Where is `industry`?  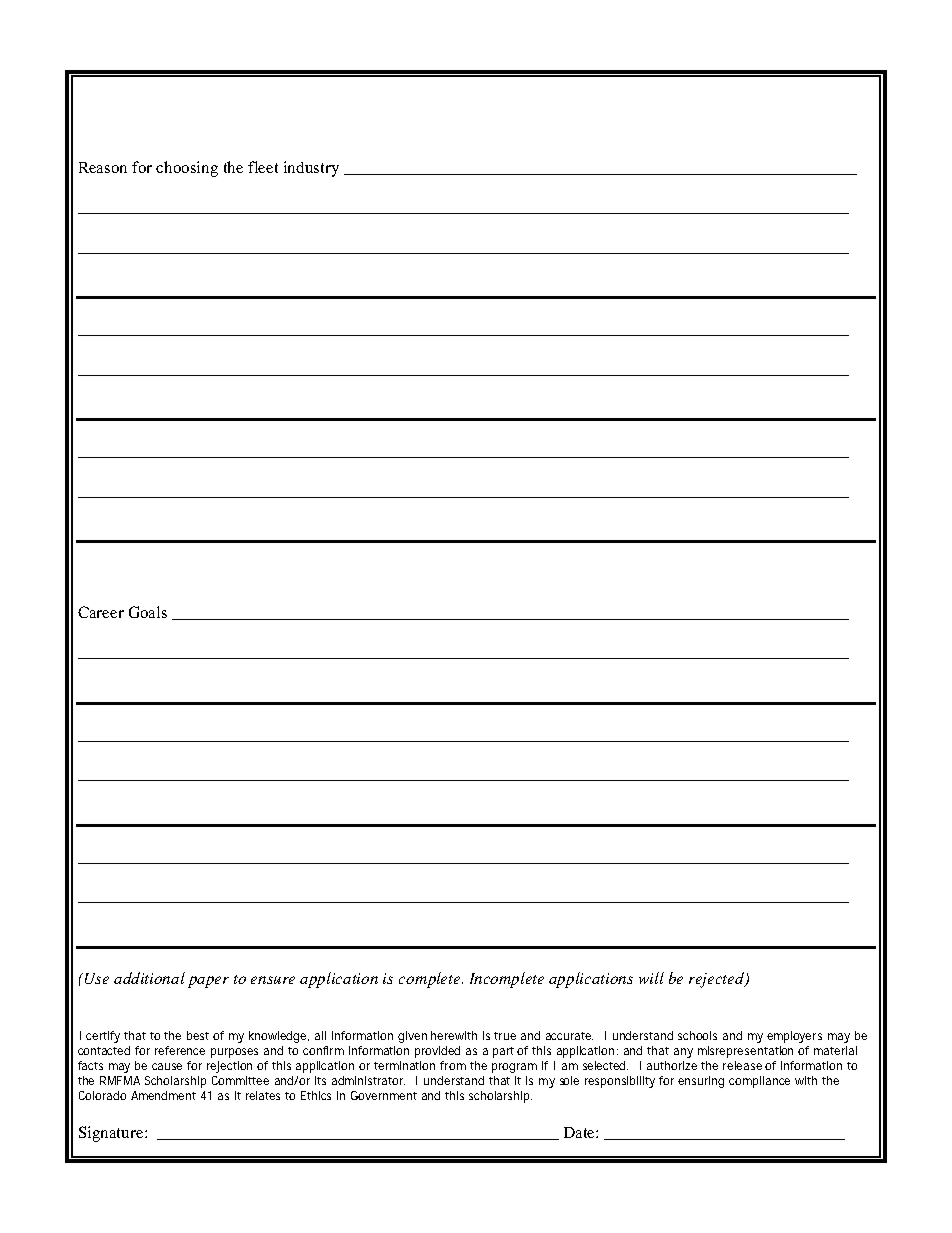
industry is located at coordinates (311, 169).
